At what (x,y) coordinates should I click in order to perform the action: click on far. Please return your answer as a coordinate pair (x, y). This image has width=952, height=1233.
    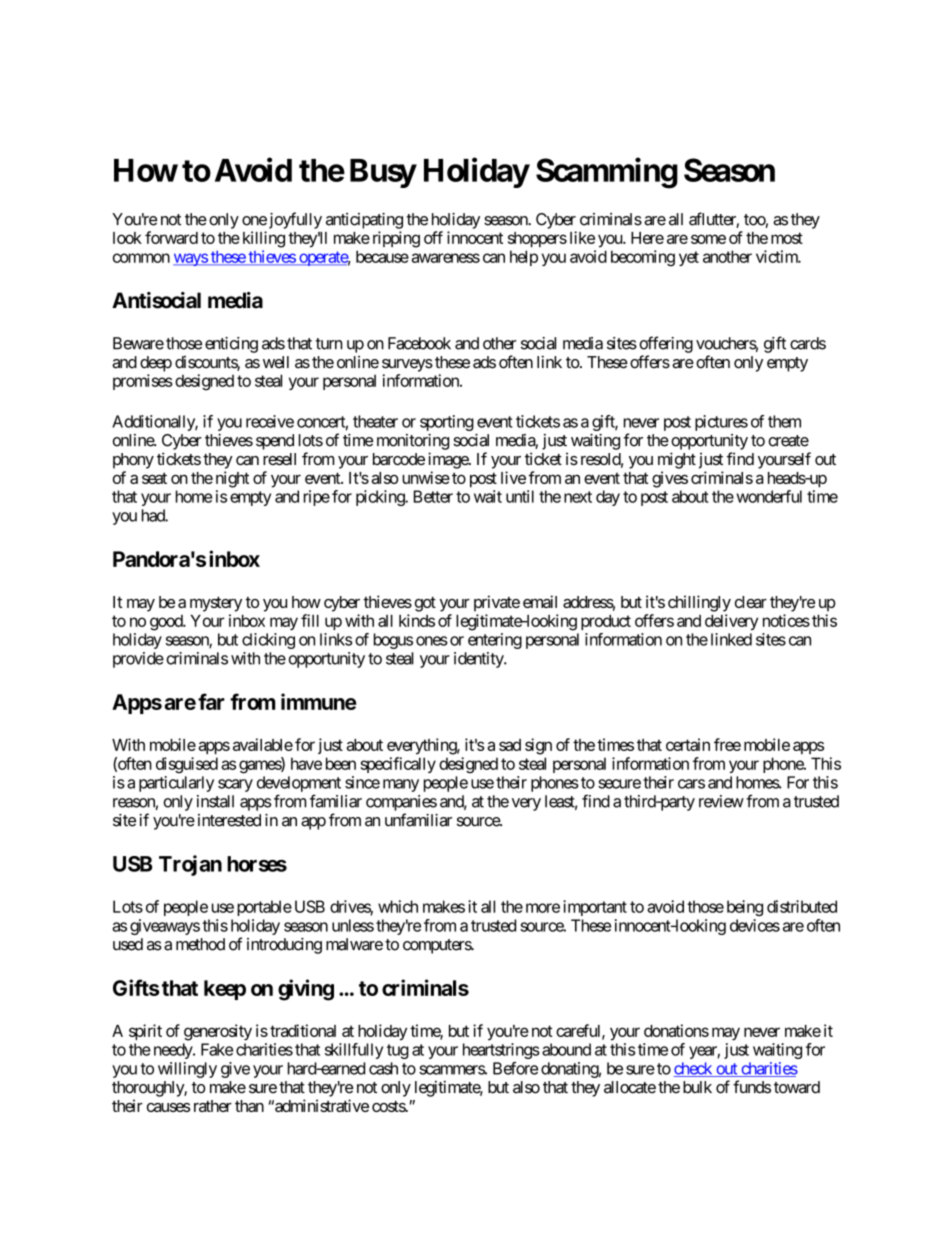
    Looking at the image, I should click on (211, 701).
